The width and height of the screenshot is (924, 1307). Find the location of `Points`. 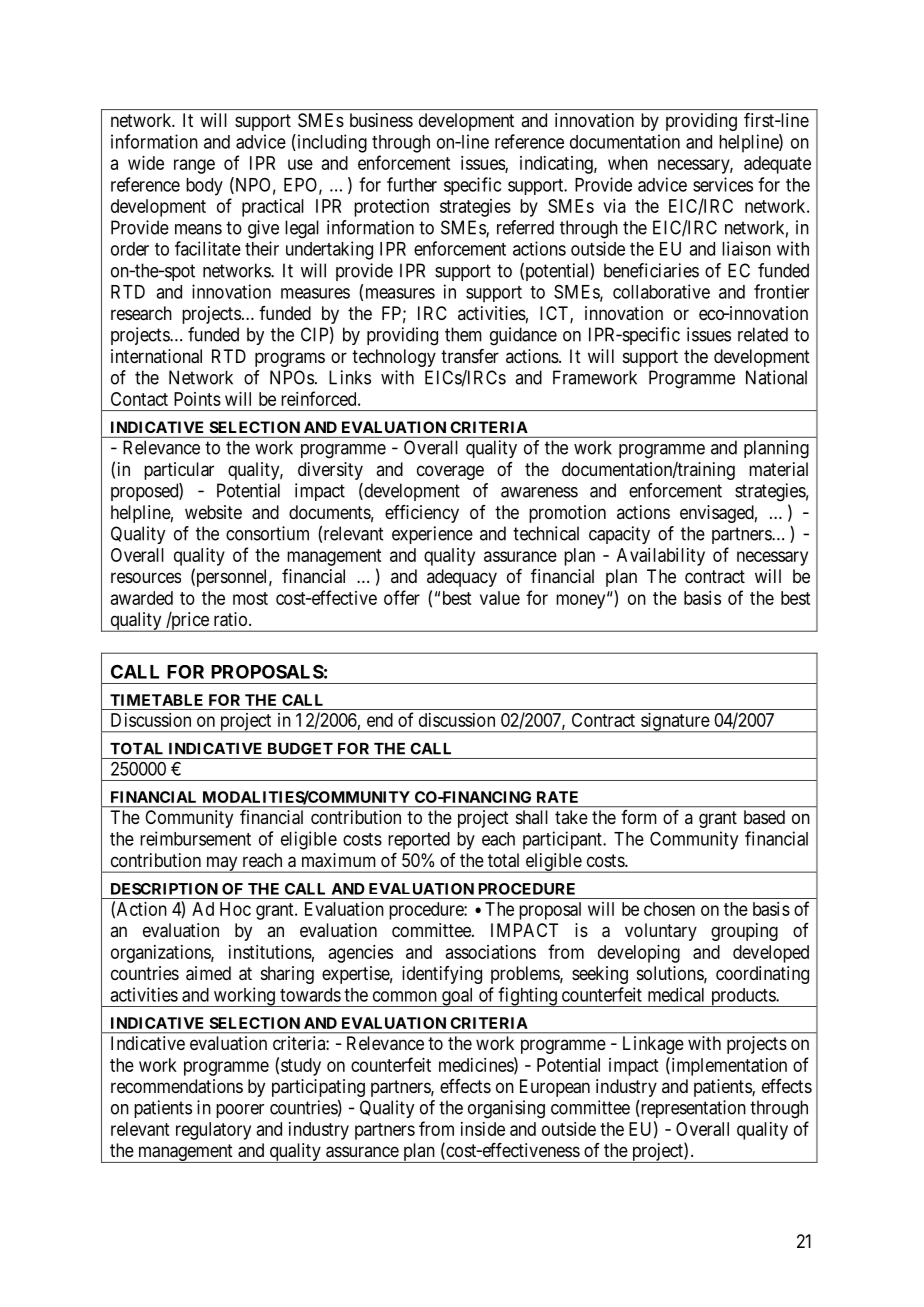

Points is located at coordinates (197, 399).
